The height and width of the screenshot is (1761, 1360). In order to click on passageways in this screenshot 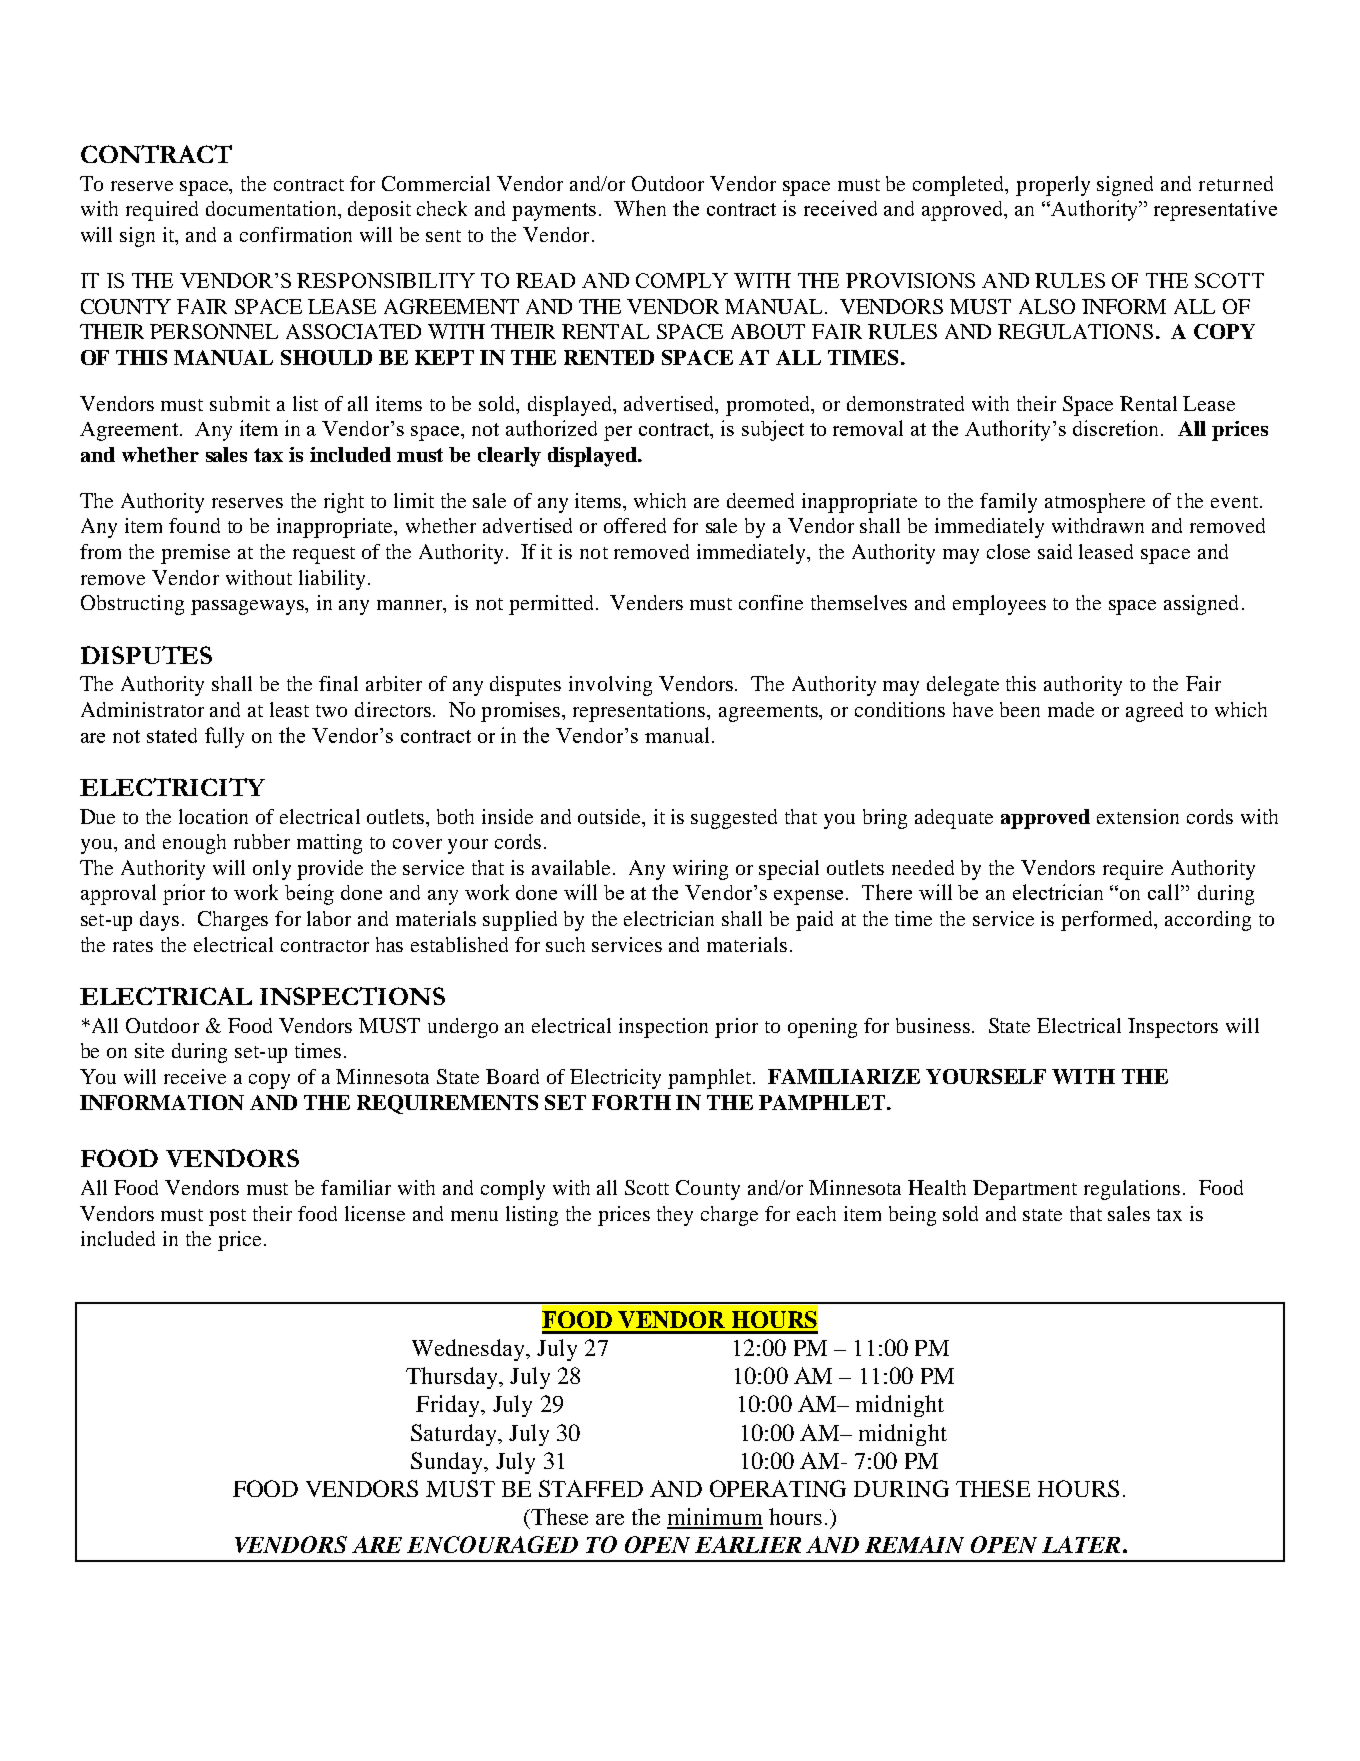, I will do `click(249, 607)`.
